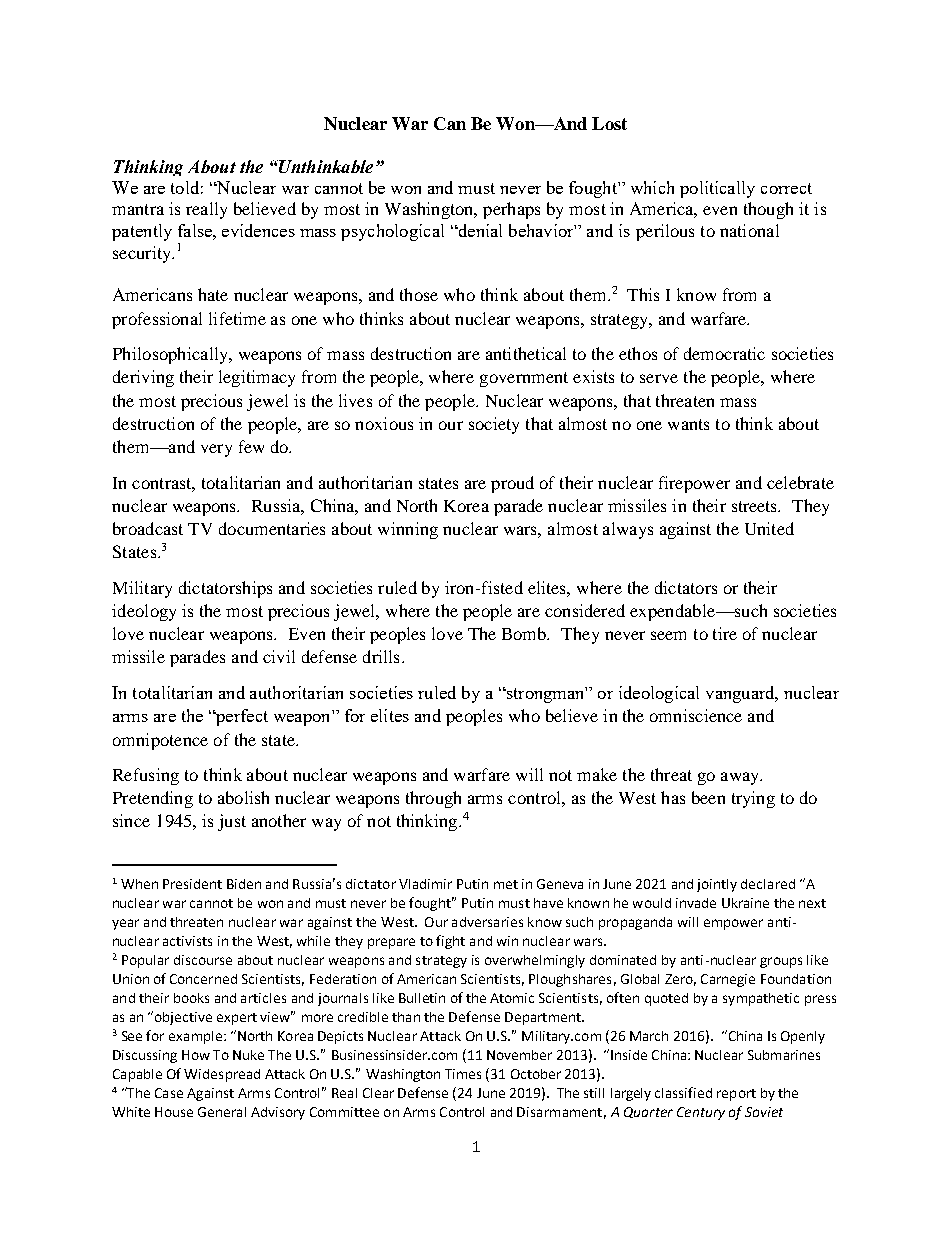  I want to click on just, so click(232, 822).
